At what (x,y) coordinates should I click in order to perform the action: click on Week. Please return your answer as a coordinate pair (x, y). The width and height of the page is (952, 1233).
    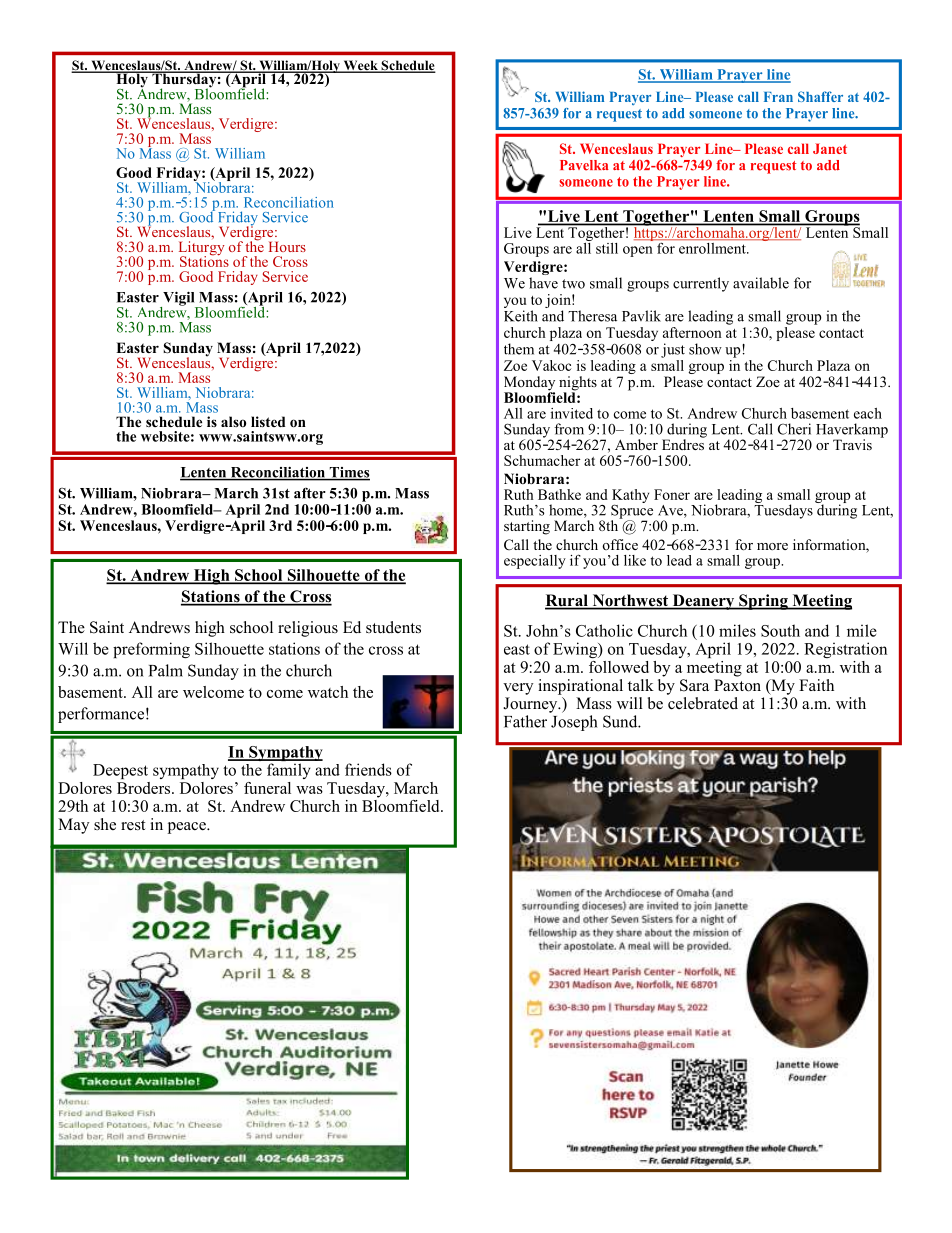
    Looking at the image, I should click on (360, 66).
